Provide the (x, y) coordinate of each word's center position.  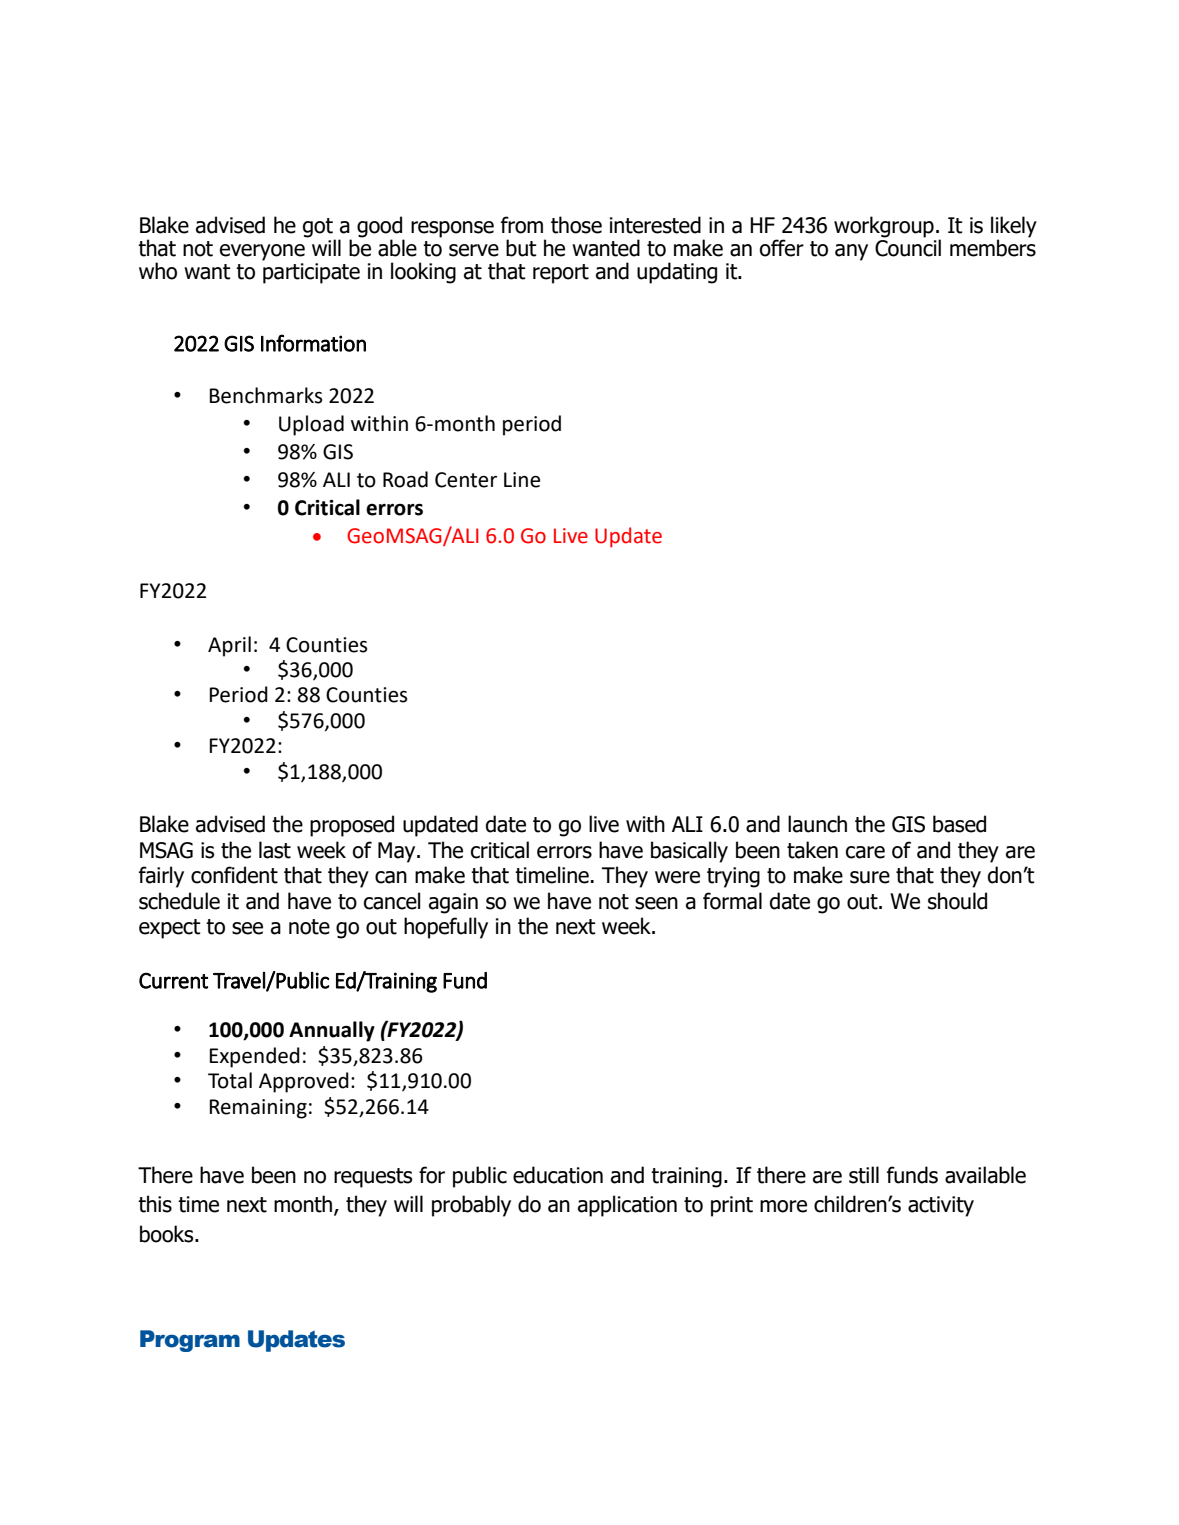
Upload (311, 425)
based (959, 824)
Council (908, 247)
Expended (255, 1057)
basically (689, 852)
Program (190, 1341)
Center (466, 480)
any (851, 252)
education (558, 1175)
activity (941, 1206)
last (275, 850)
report (561, 274)
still (864, 1175)
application (627, 1206)
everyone (262, 252)
